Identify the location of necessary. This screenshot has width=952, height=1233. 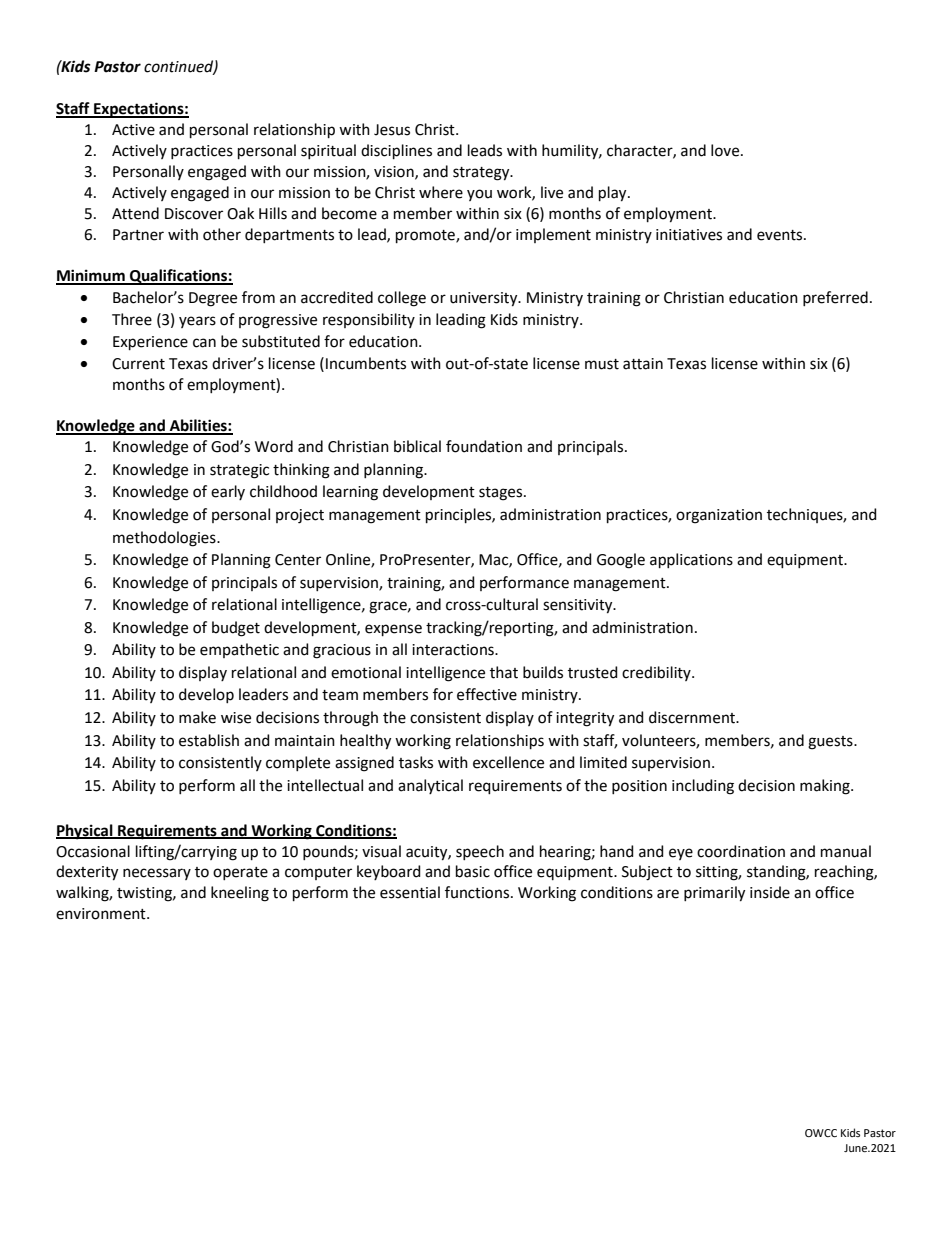
(157, 874).
